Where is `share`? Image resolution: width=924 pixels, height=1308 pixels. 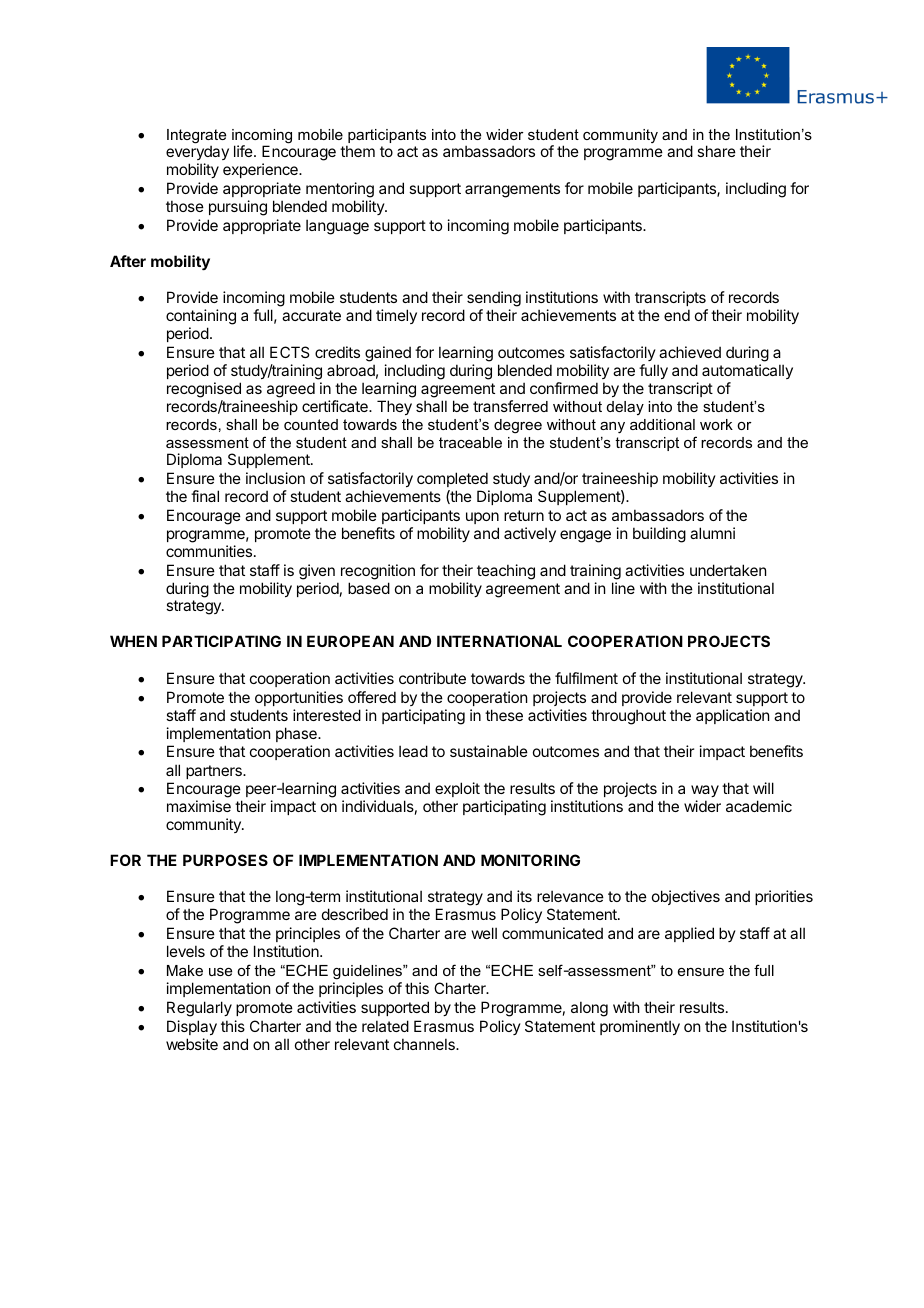
share is located at coordinates (716, 151).
